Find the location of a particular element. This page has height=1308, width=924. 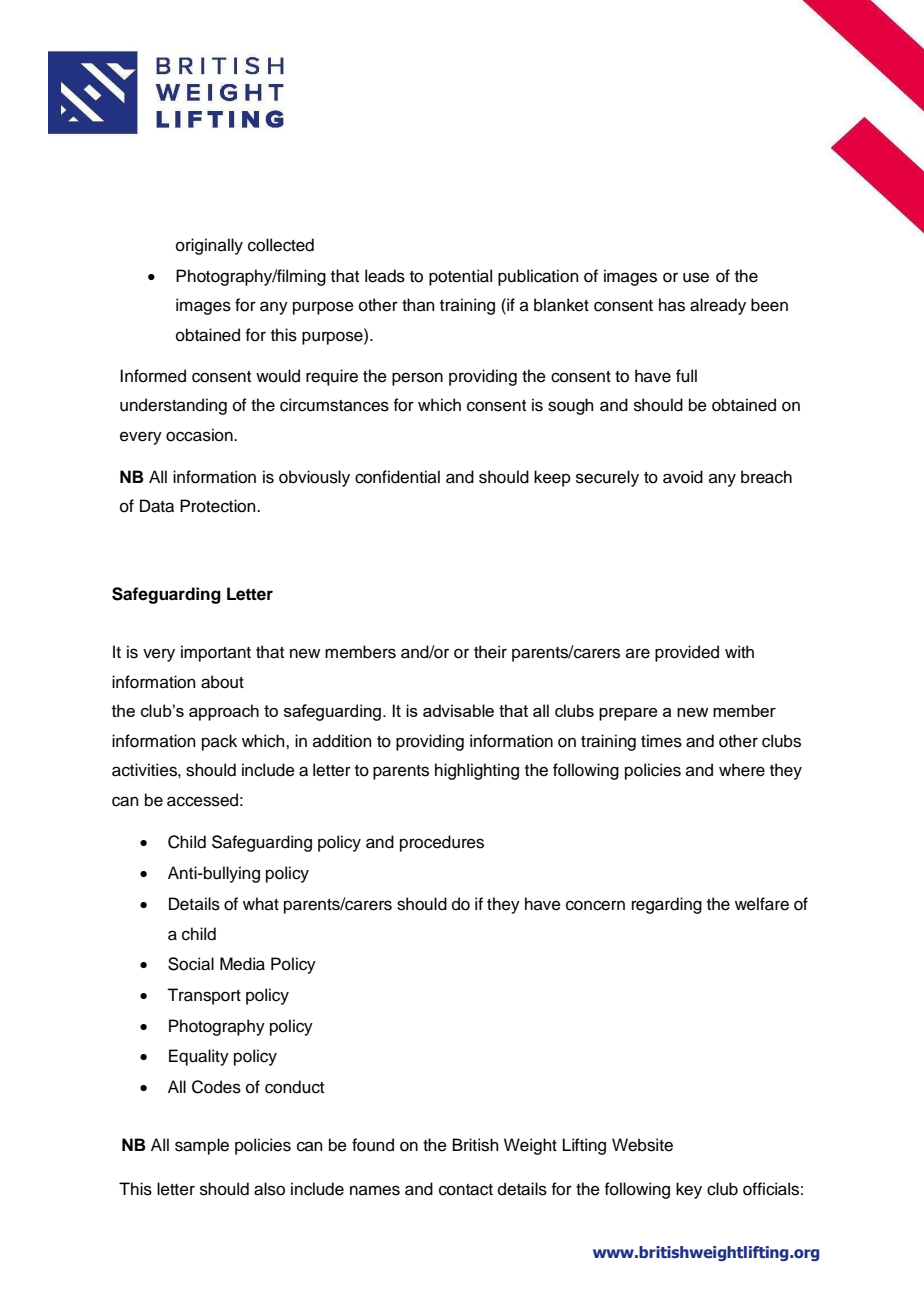

times is located at coordinates (661, 741).
